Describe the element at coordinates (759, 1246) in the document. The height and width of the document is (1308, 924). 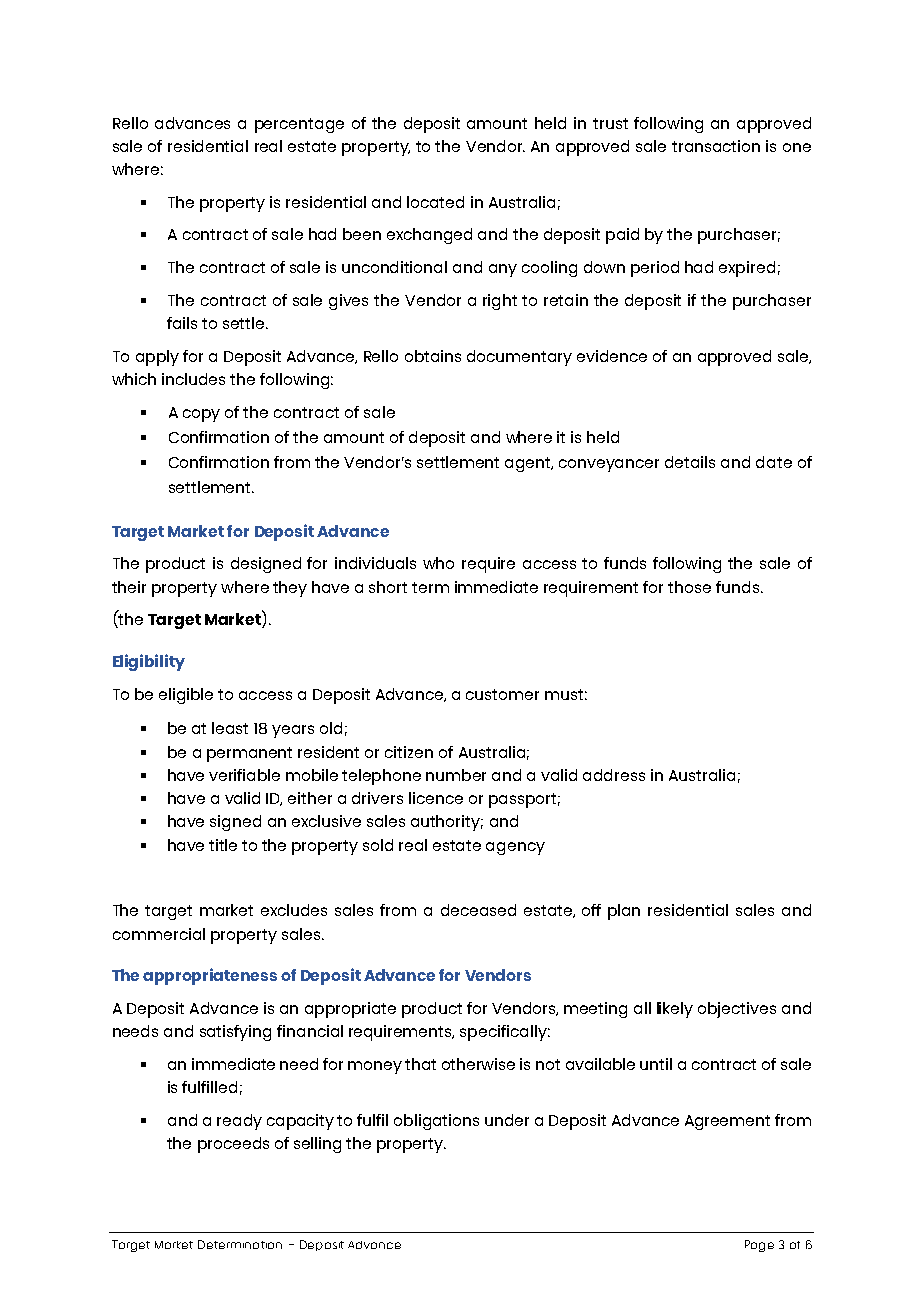
I see `Page` at that location.
